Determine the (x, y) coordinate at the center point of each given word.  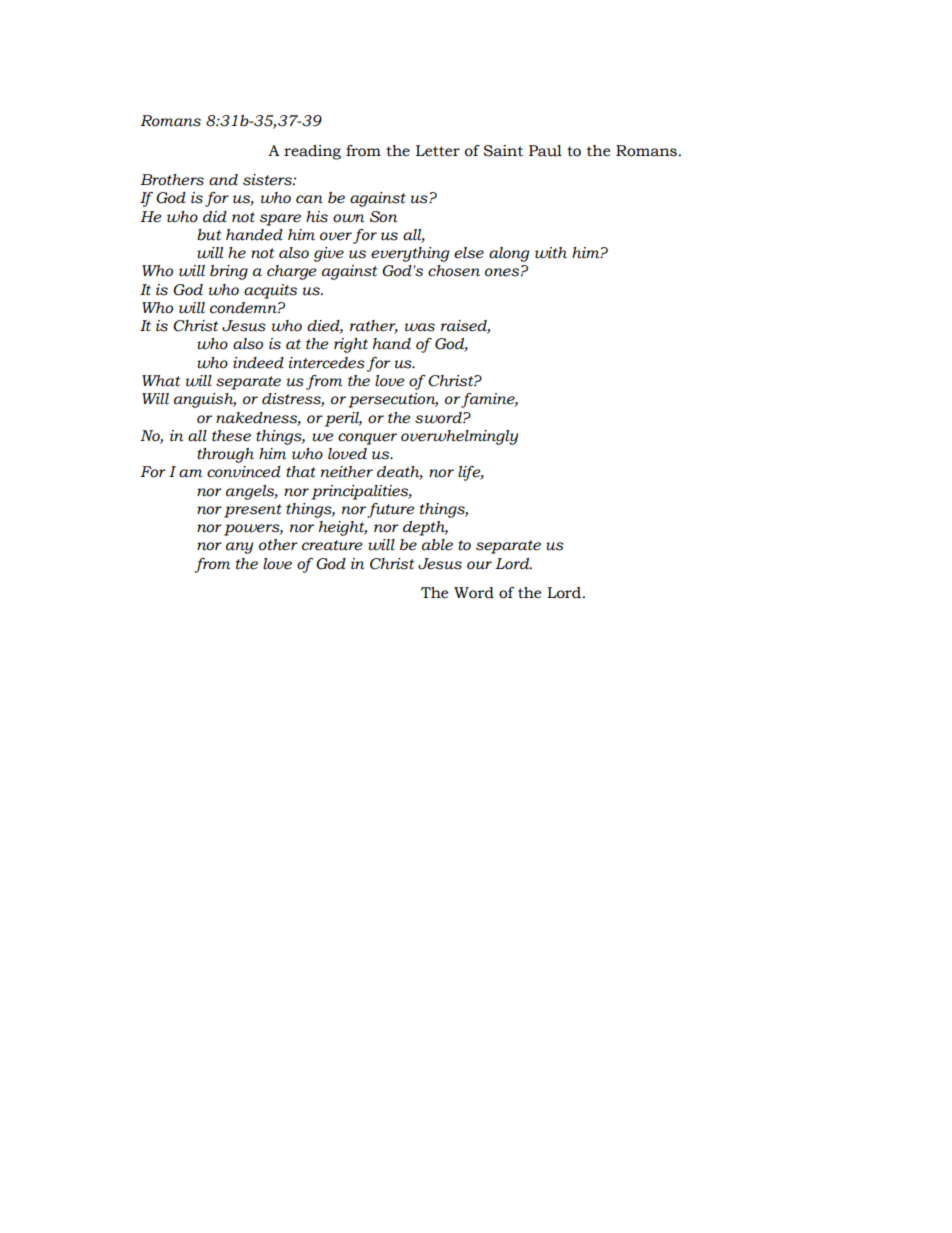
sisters (268, 180)
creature (332, 545)
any (239, 548)
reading (312, 152)
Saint (503, 151)
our (479, 565)
